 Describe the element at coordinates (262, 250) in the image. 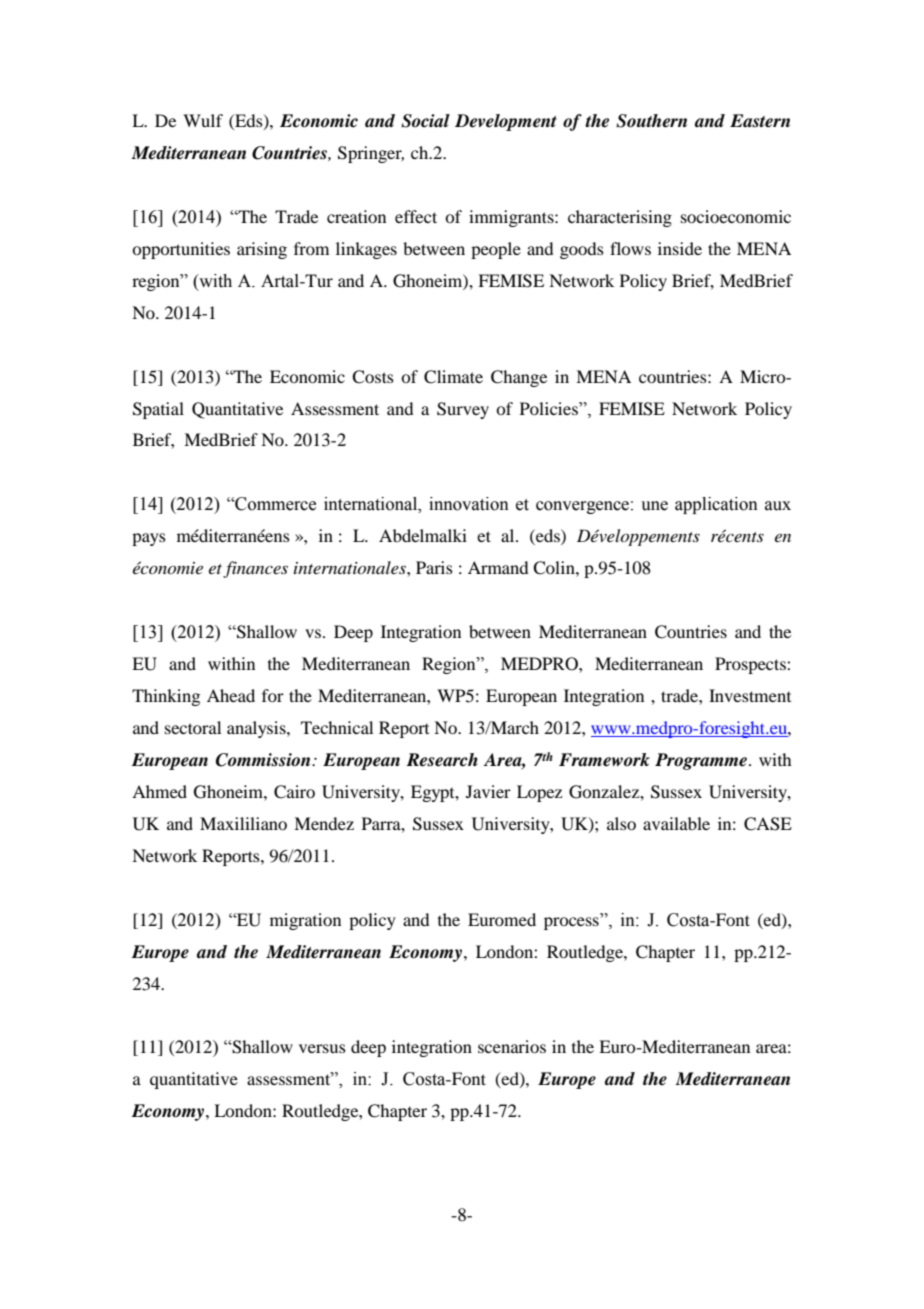

I see `arising` at that location.
